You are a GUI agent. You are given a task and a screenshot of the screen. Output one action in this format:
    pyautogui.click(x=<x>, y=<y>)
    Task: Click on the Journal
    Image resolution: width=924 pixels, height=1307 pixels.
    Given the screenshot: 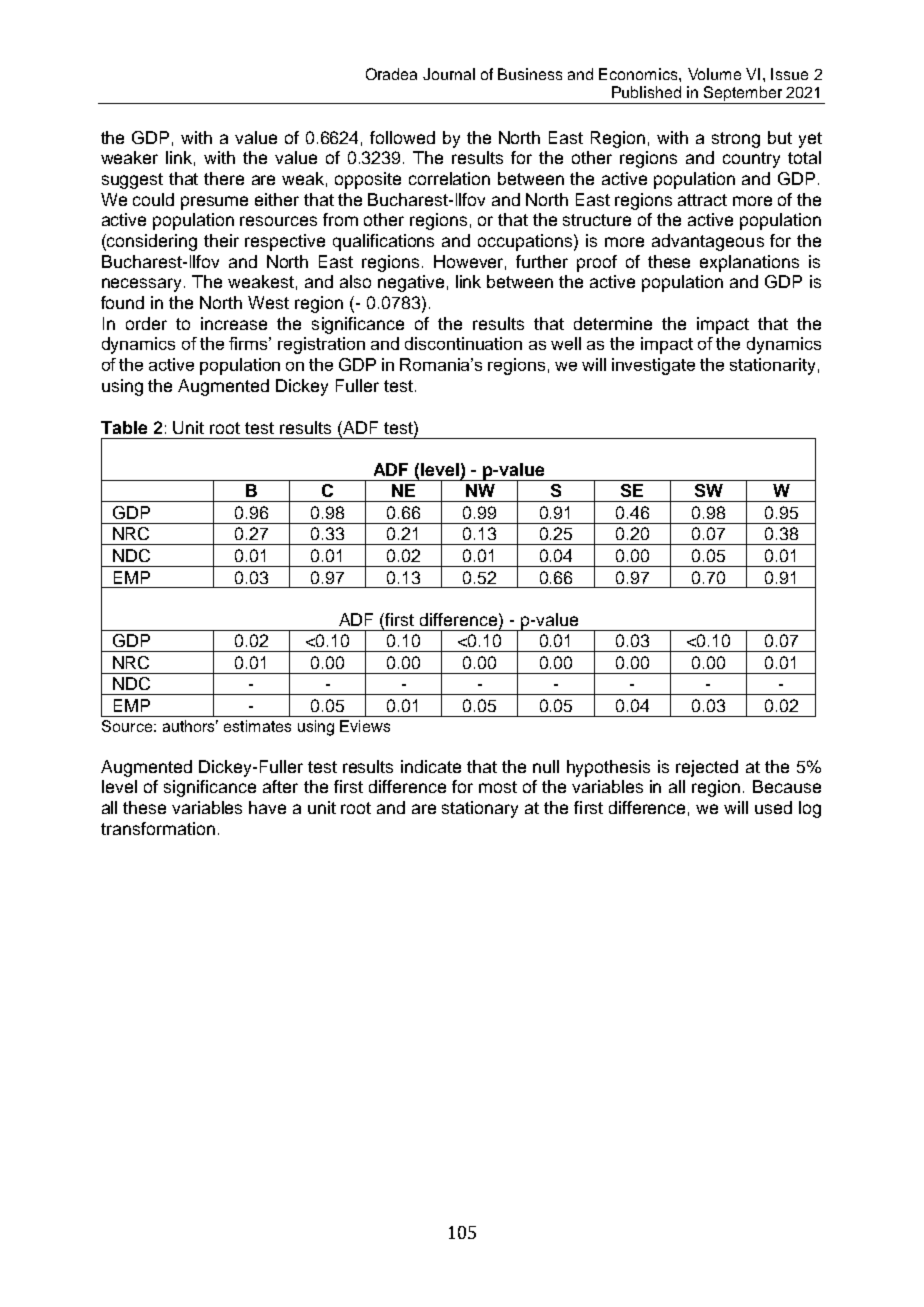 What is the action you would take?
    pyautogui.click(x=449, y=74)
